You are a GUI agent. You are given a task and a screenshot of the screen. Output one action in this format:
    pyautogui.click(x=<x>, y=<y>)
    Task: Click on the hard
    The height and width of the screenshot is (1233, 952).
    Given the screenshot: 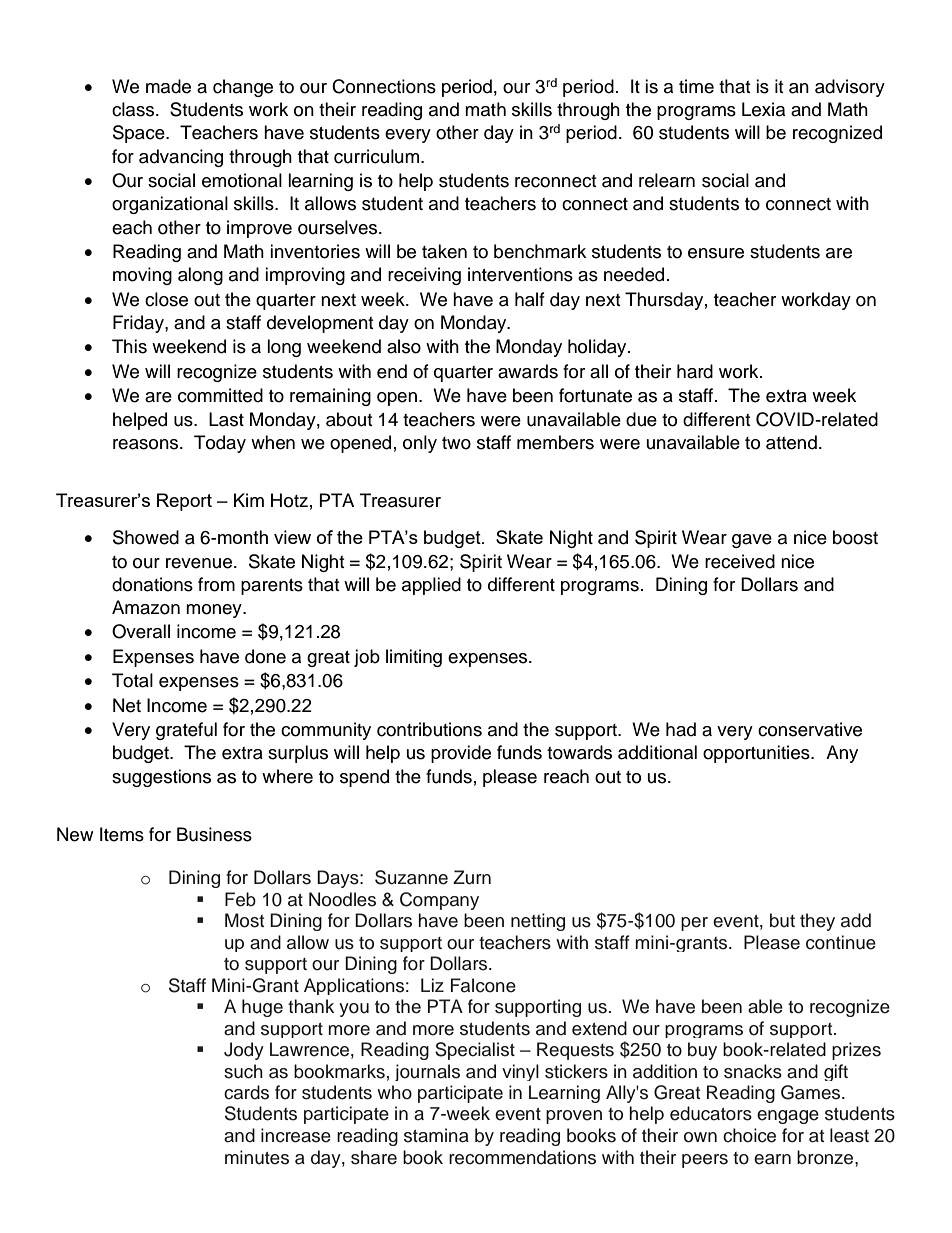 What is the action you would take?
    pyautogui.click(x=695, y=371)
